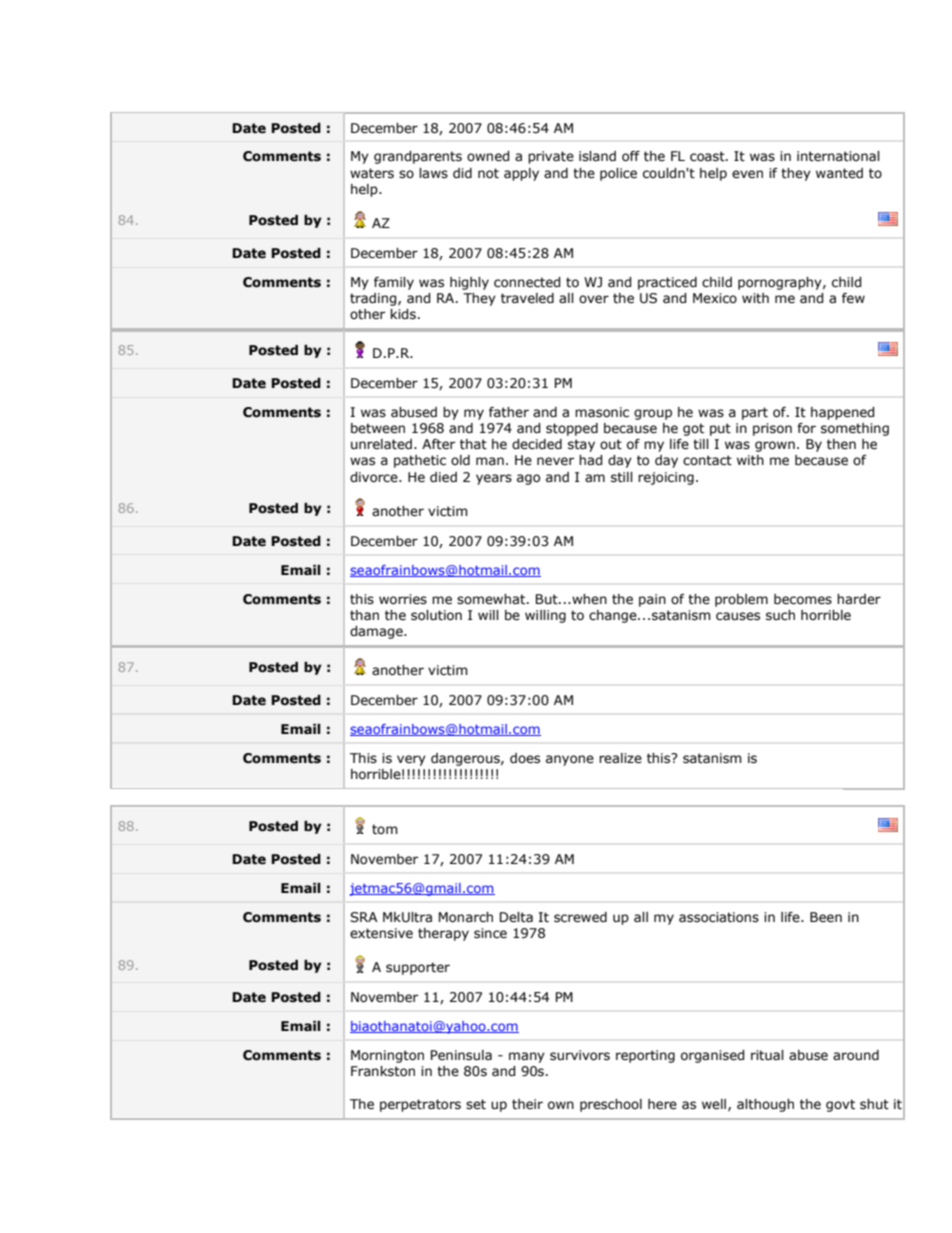  I want to click on police, so click(618, 174).
